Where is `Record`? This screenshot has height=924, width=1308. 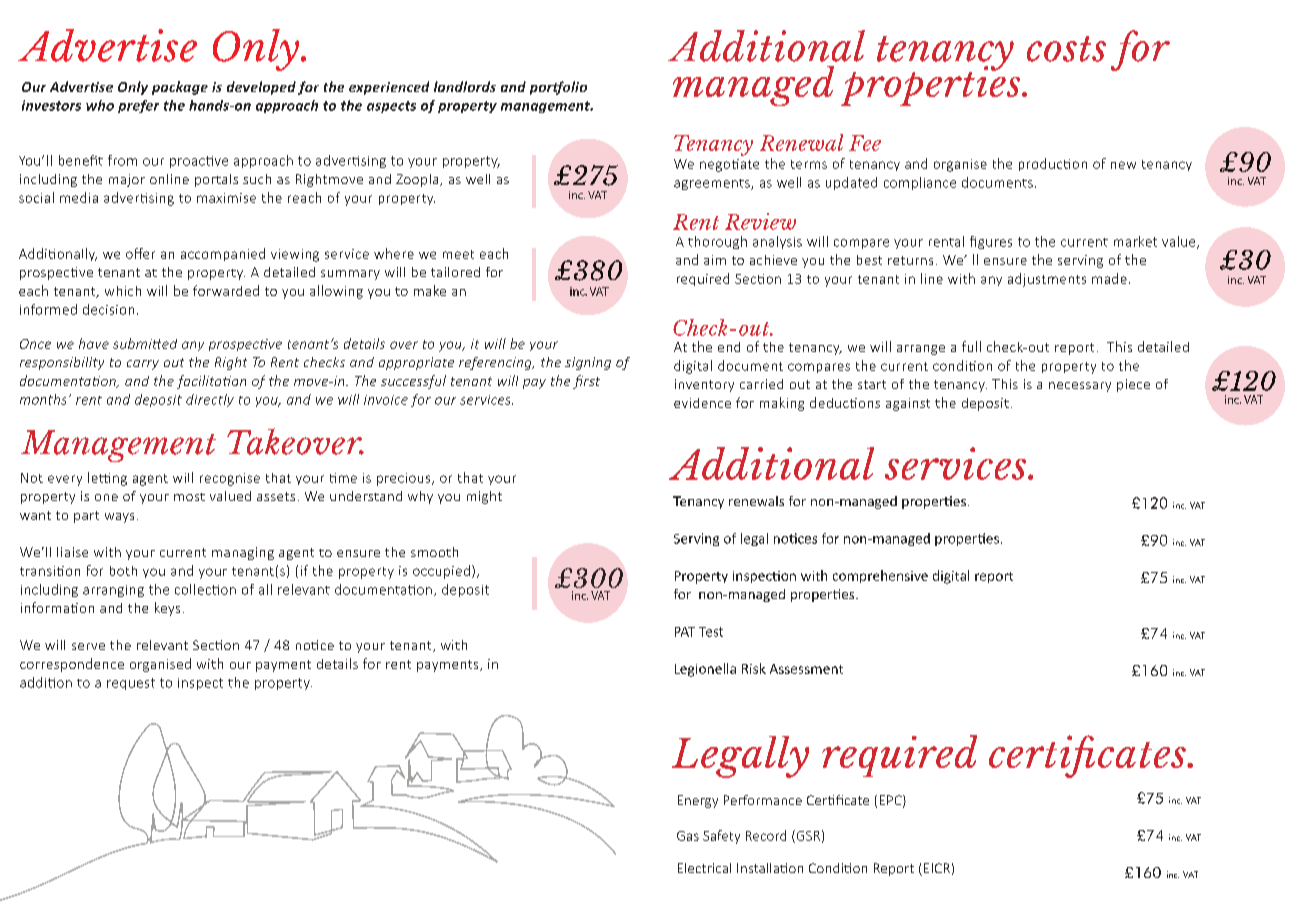
Record is located at coordinates (766, 835).
